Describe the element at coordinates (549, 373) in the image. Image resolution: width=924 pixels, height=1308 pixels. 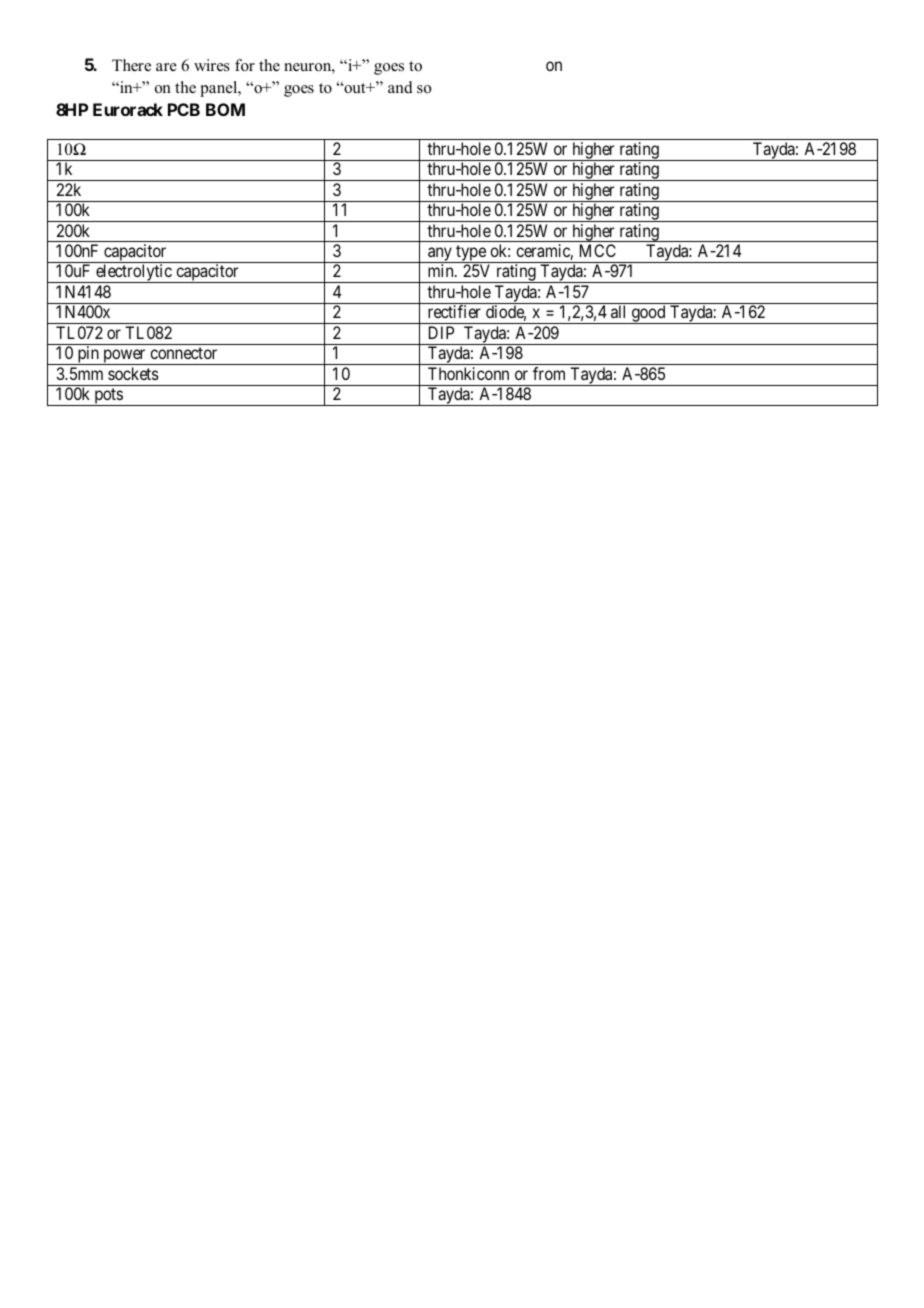
I see `from` at that location.
